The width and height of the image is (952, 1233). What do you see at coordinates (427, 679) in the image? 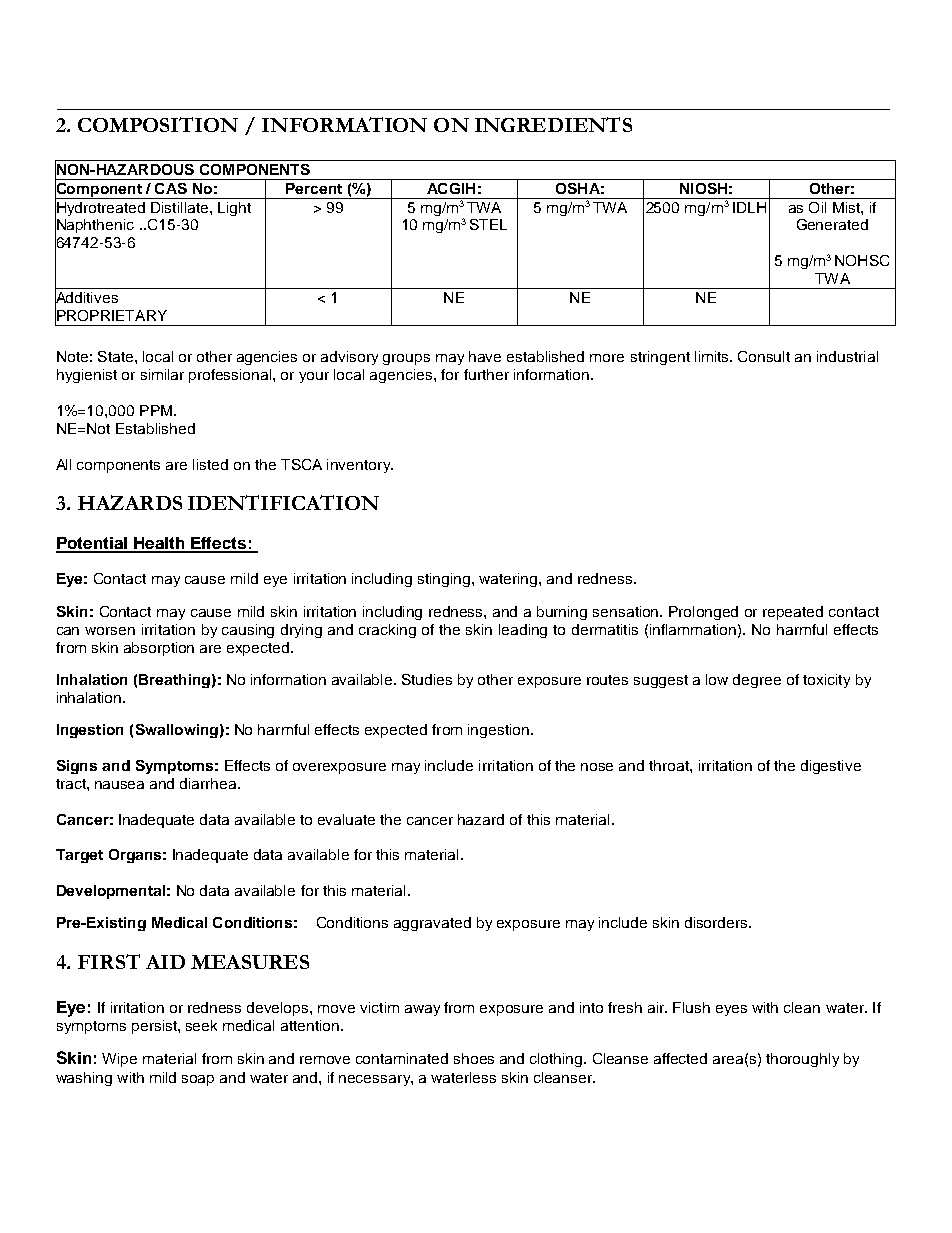
I see `Studies` at bounding box center [427, 679].
